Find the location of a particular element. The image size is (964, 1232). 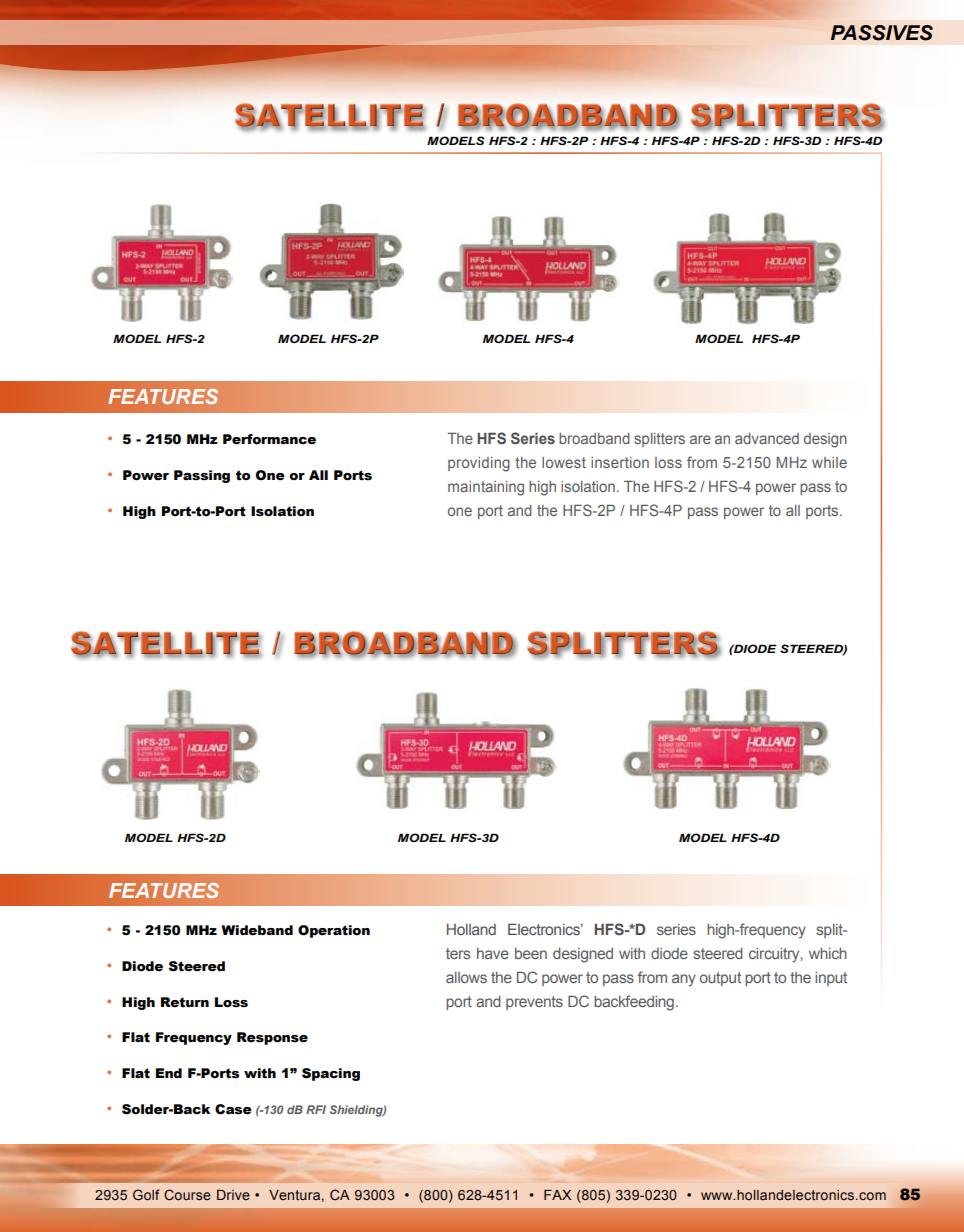

which is located at coordinates (828, 953).
